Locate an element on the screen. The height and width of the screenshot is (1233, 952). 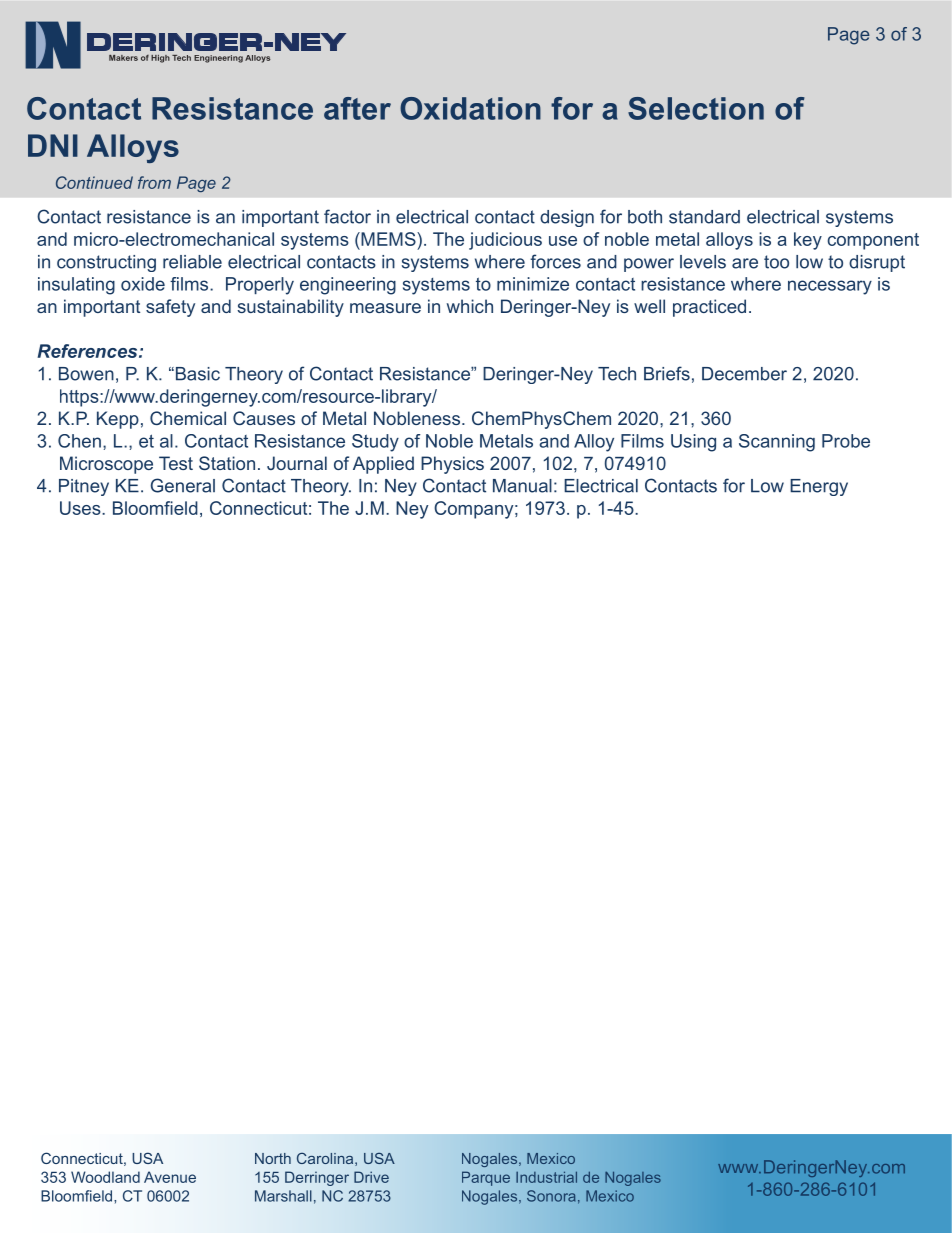
Energy is located at coordinates (819, 487).
